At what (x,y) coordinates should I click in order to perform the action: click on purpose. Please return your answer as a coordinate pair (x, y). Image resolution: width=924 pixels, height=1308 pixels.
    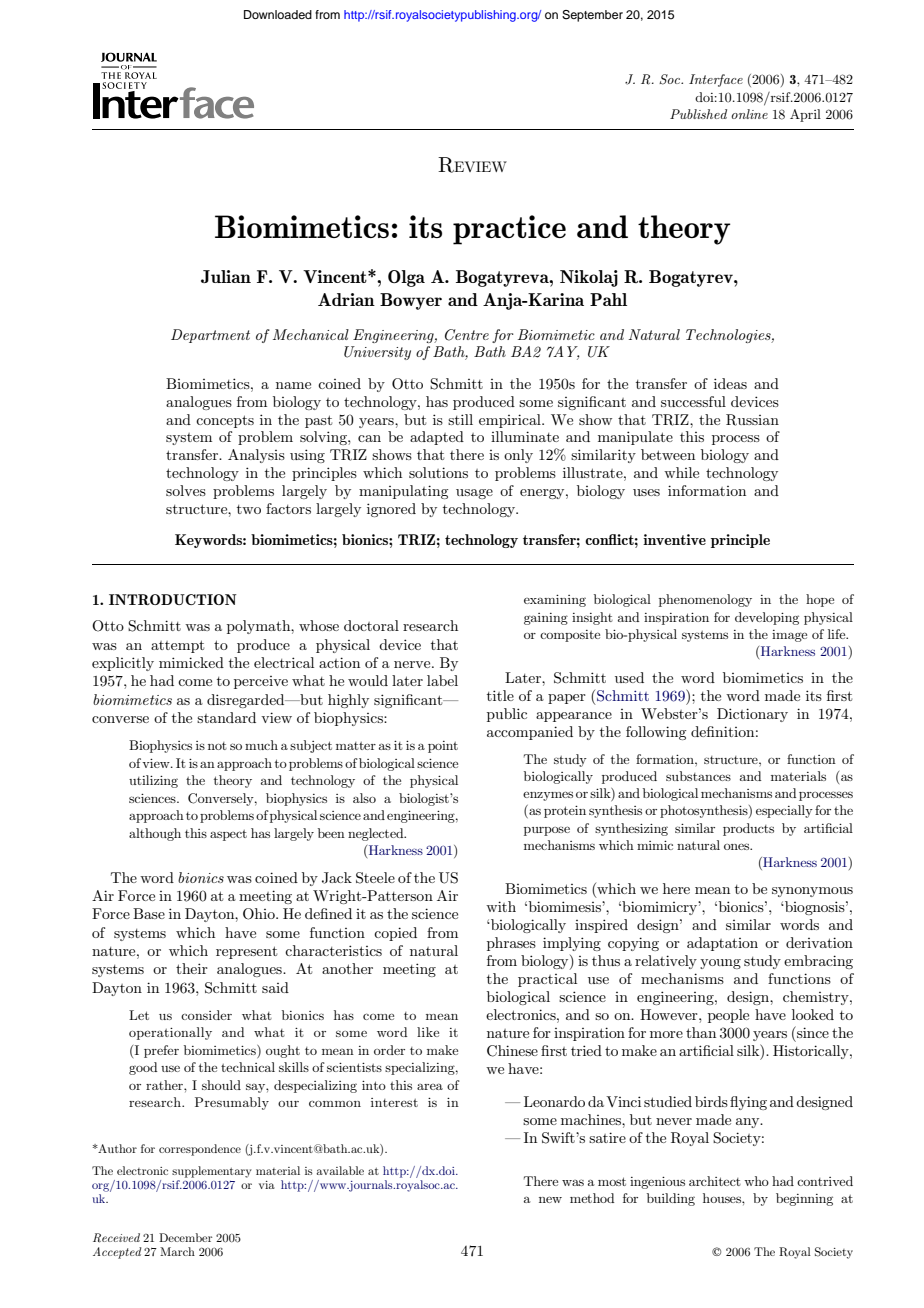
    Looking at the image, I should click on (547, 831).
